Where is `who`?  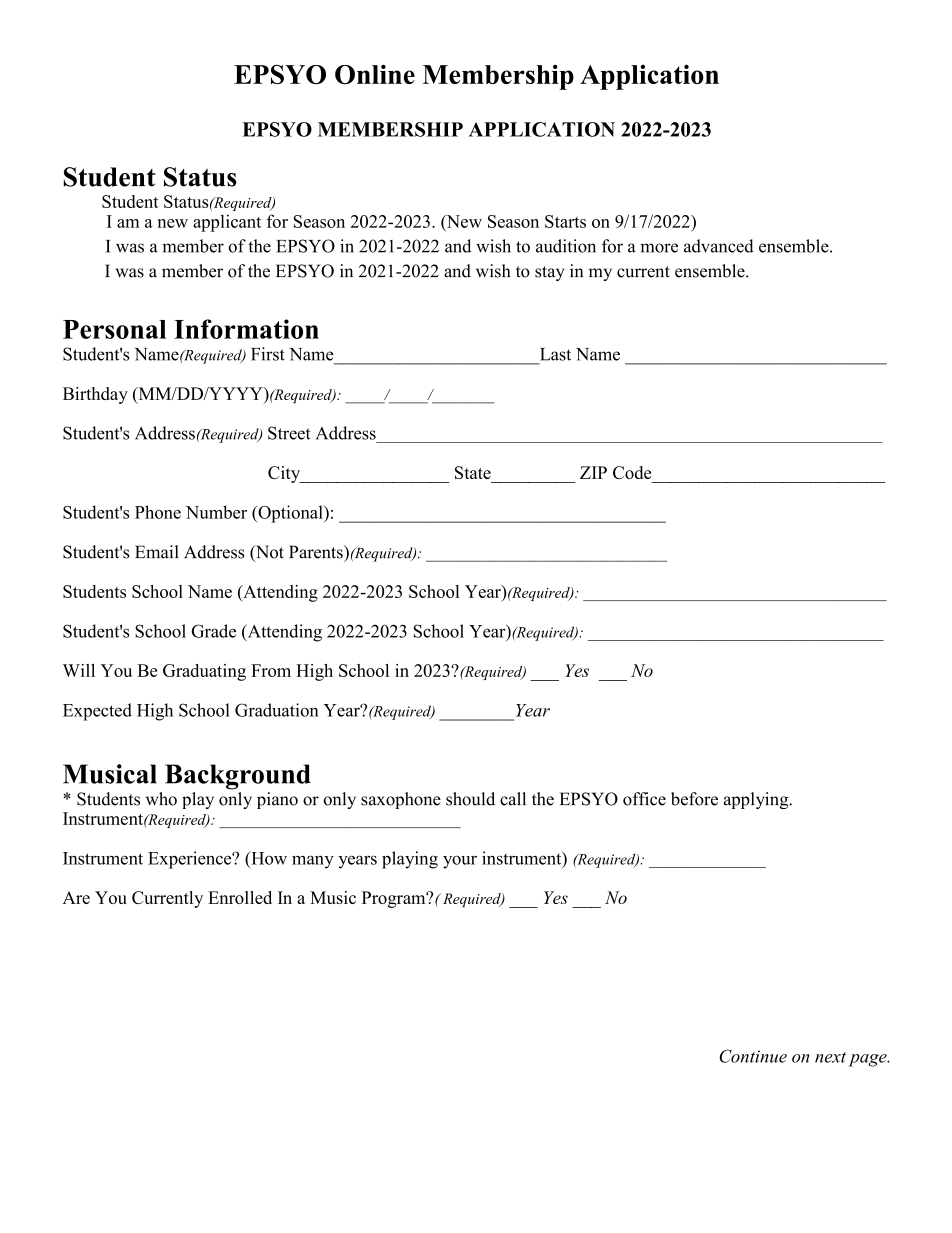 who is located at coordinates (161, 799).
